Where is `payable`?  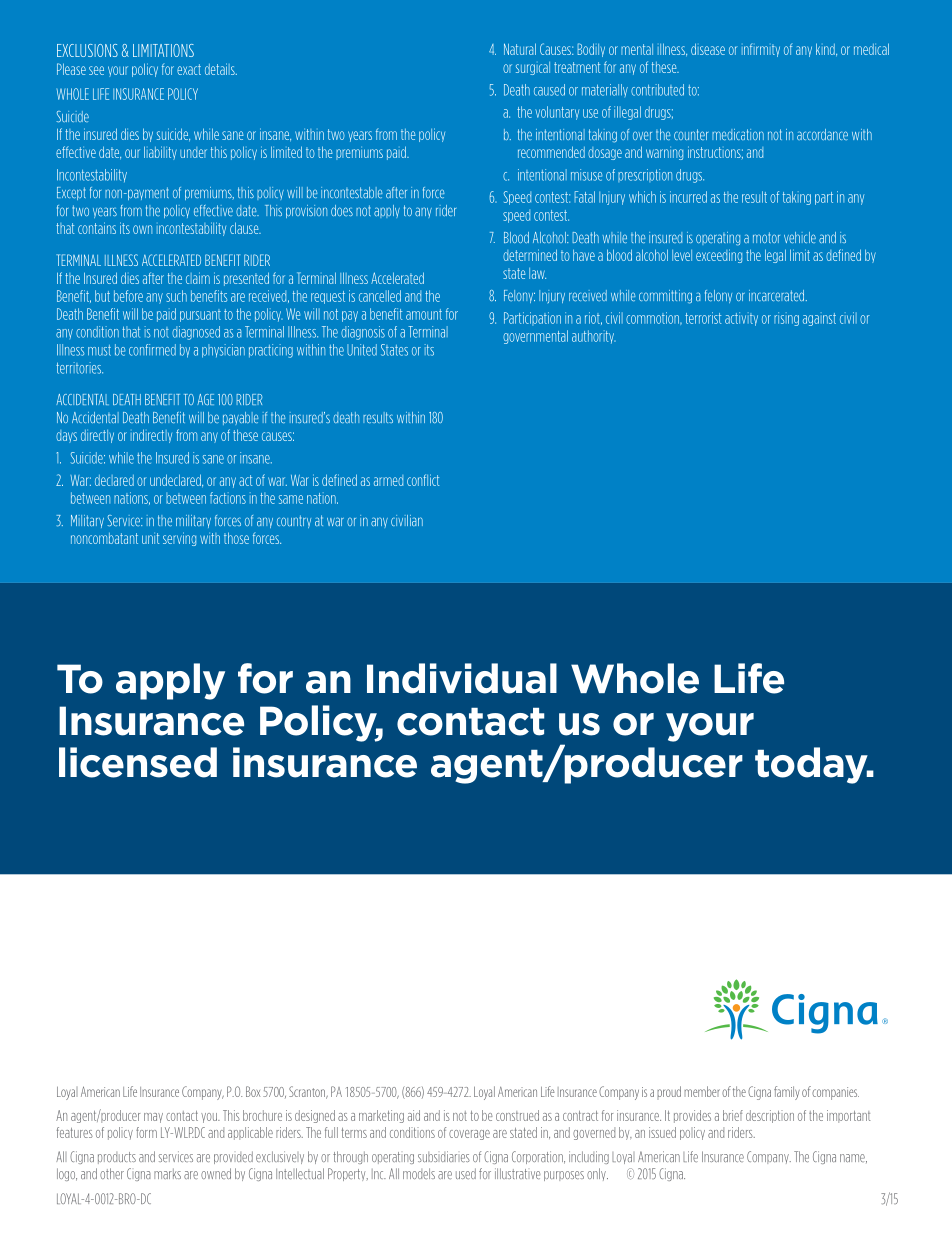
payable is located at coordinates (240, 418).
